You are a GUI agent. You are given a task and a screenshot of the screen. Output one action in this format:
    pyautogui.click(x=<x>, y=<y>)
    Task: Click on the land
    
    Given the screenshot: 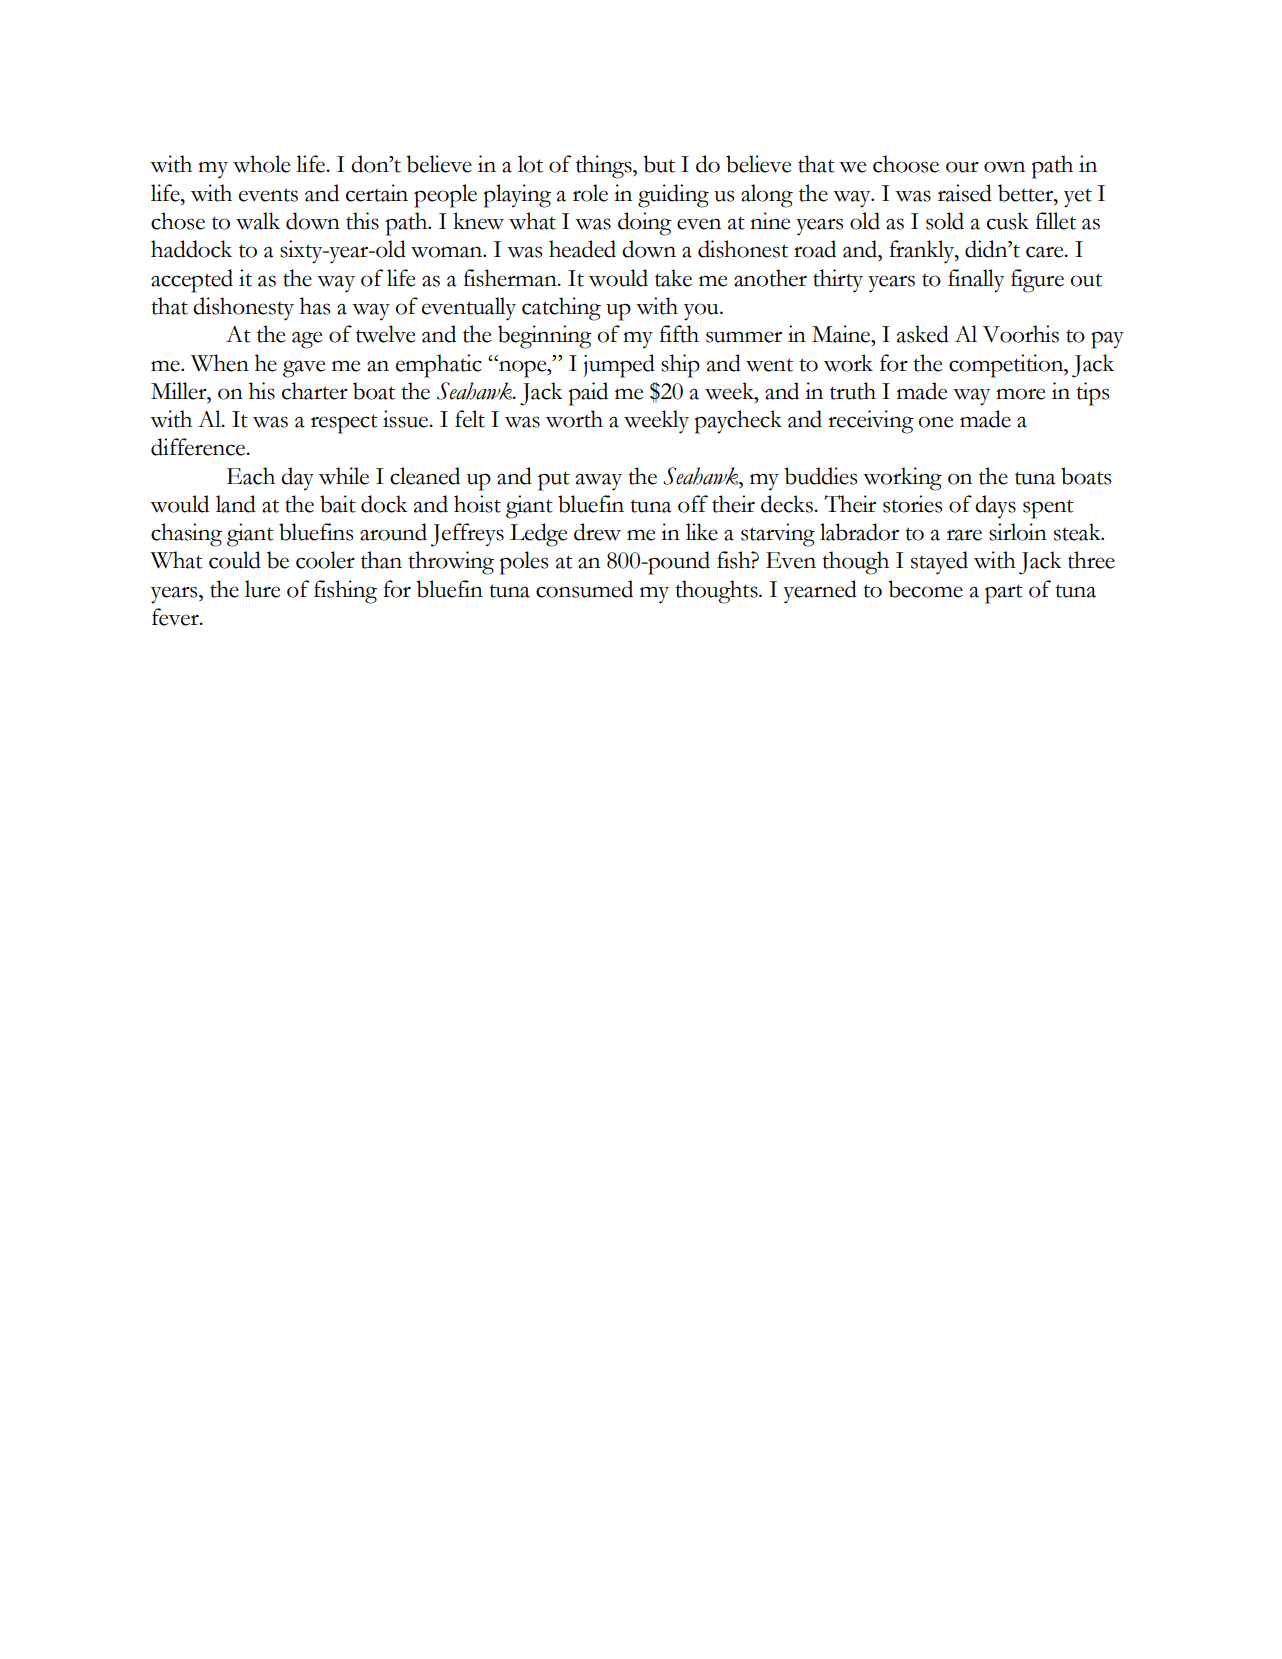 What is the action you would take?
    pyautogui.click(x=236, y=504)
